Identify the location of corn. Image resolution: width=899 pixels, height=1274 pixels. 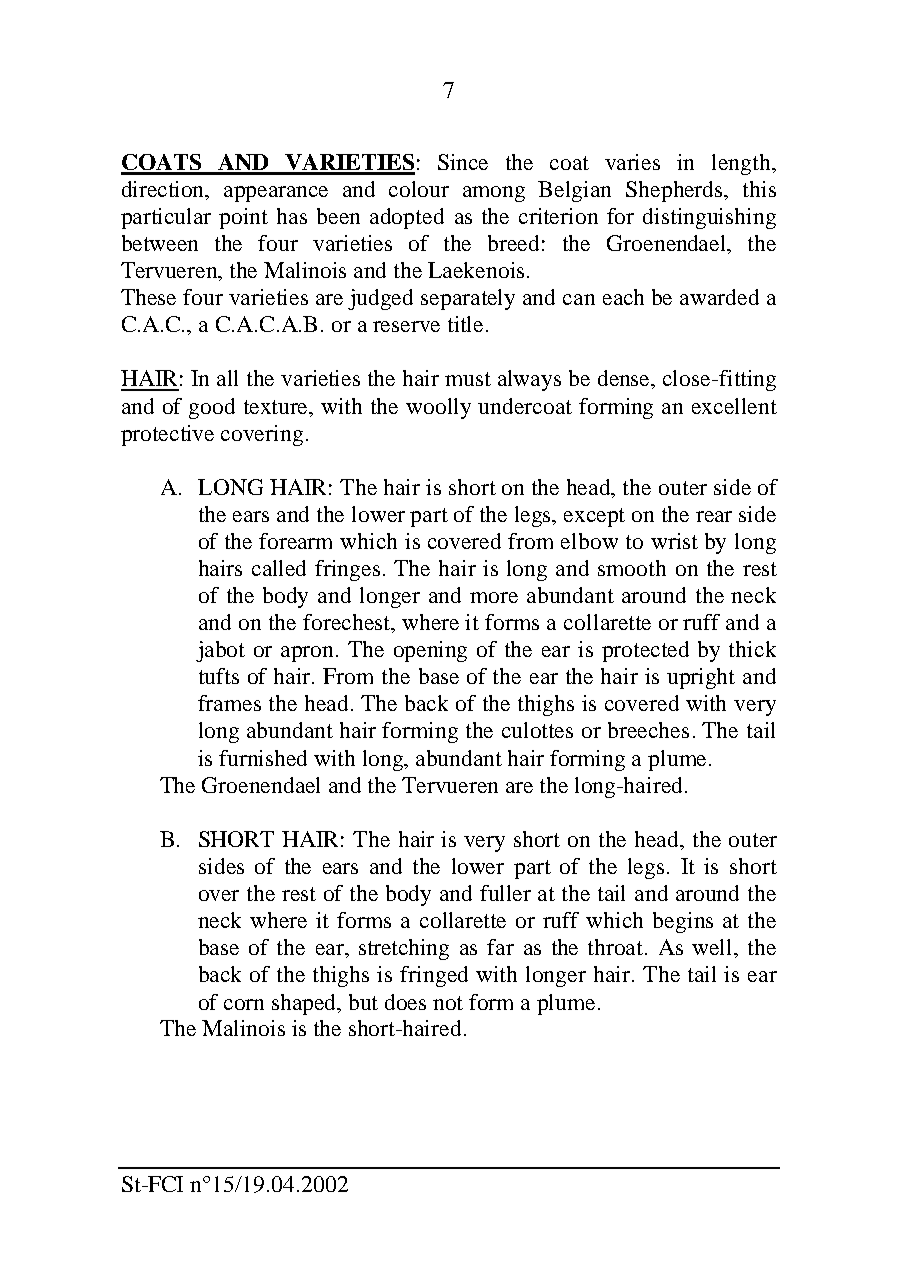
(244, 1004).
